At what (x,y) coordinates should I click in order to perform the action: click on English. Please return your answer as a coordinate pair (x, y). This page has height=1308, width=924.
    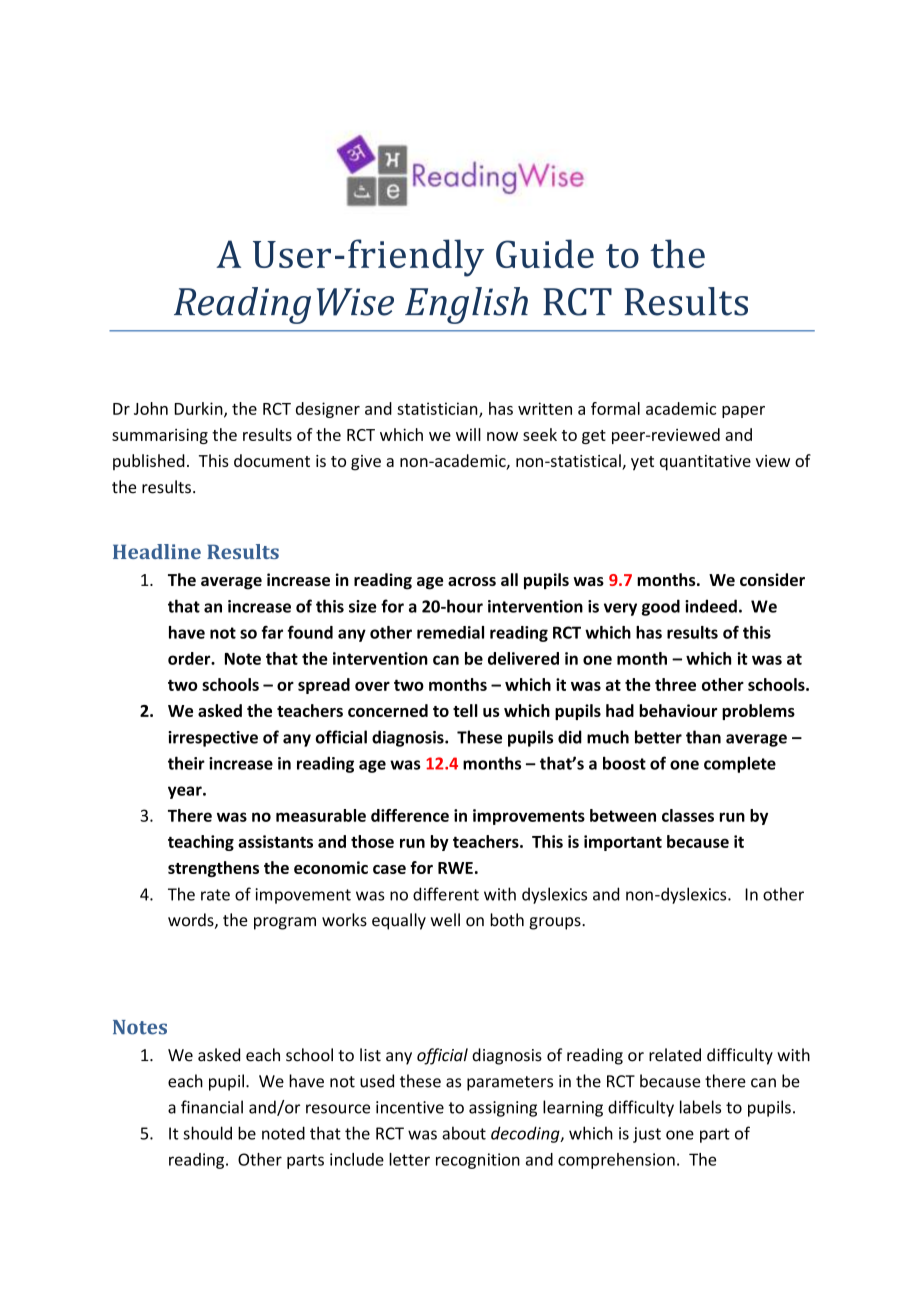
    Looking at the image, I should click on (466, 305).
